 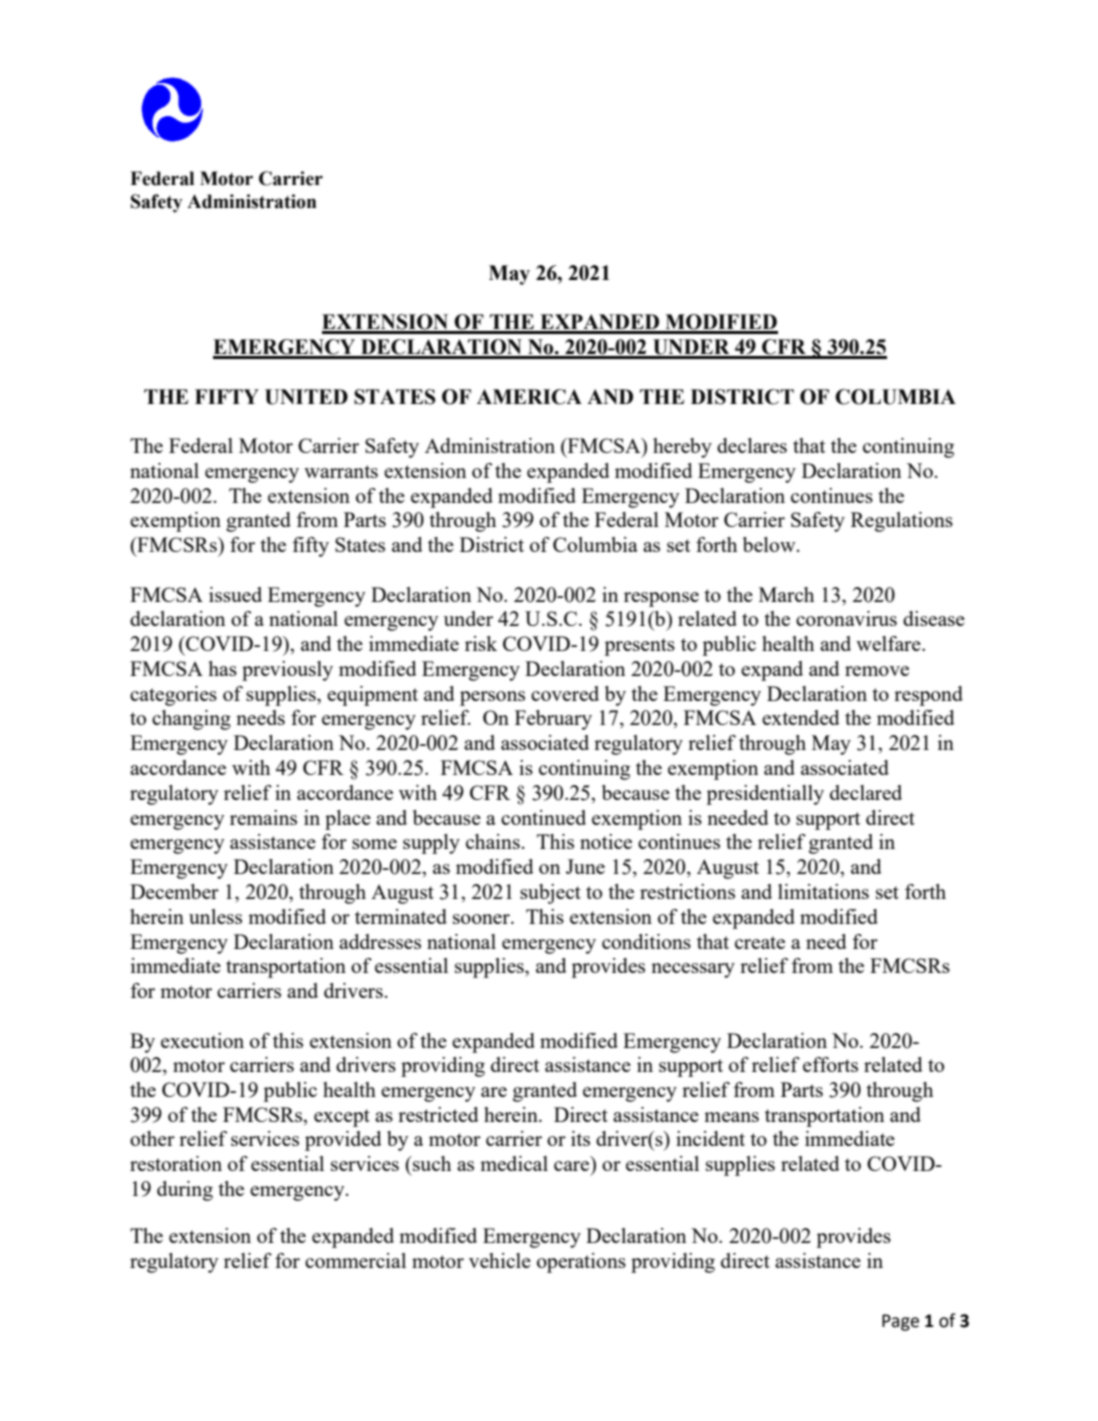 I want to click on efforts, so click(x=830, y=1064).
